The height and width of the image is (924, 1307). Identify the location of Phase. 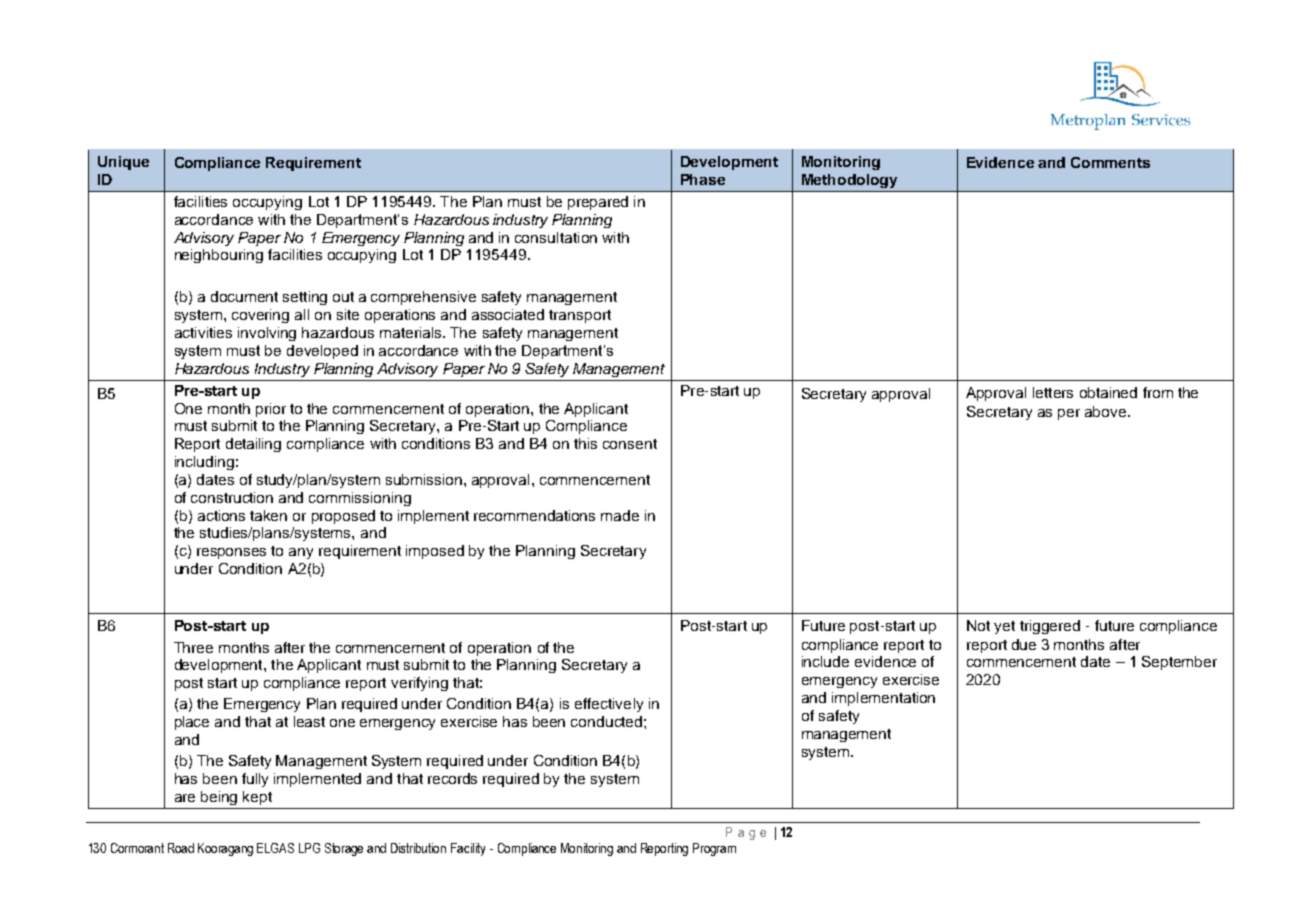
(703, 179).
